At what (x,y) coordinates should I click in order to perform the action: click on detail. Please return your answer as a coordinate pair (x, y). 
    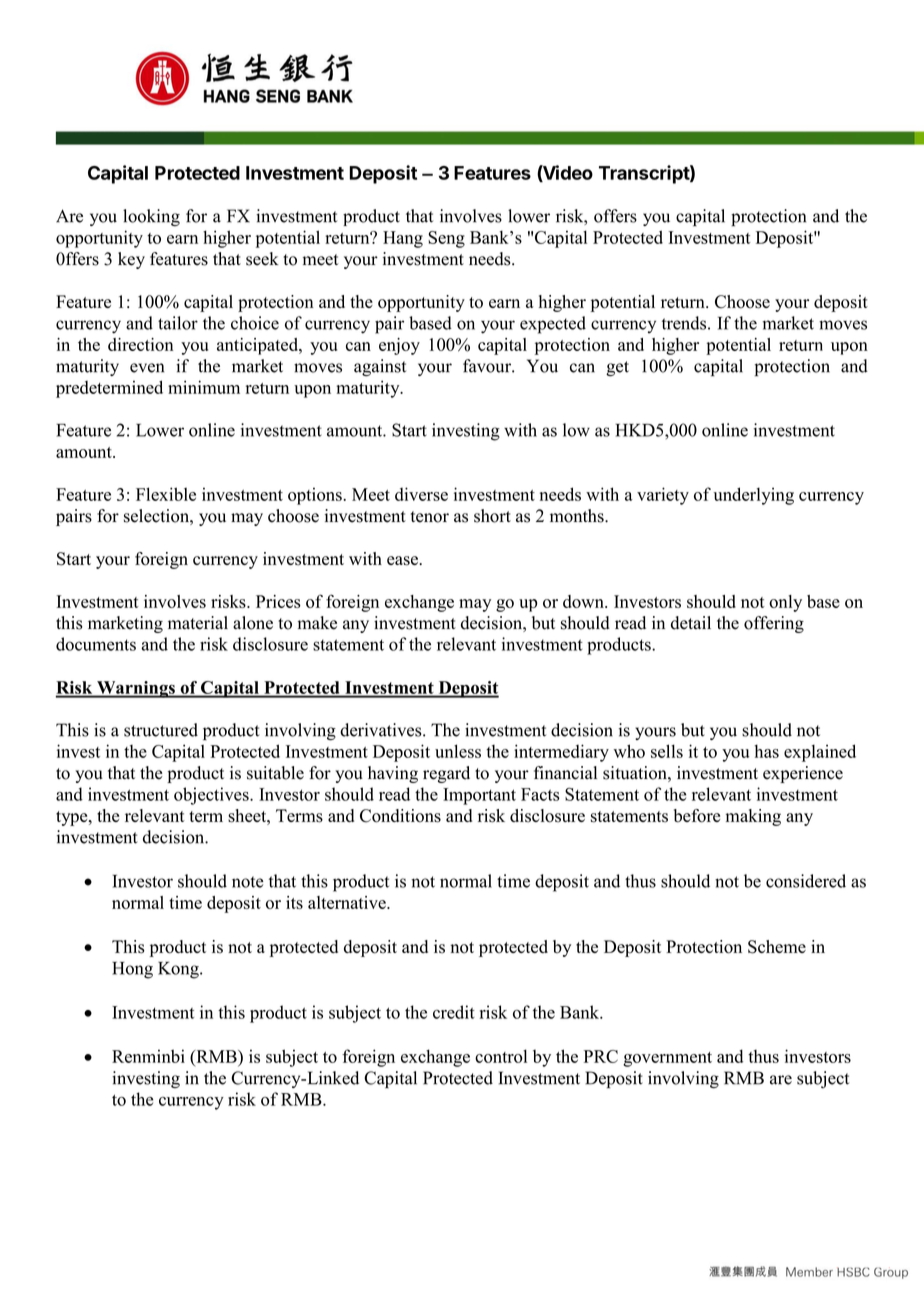
    Looking at the image, I should click on (691, 623).
